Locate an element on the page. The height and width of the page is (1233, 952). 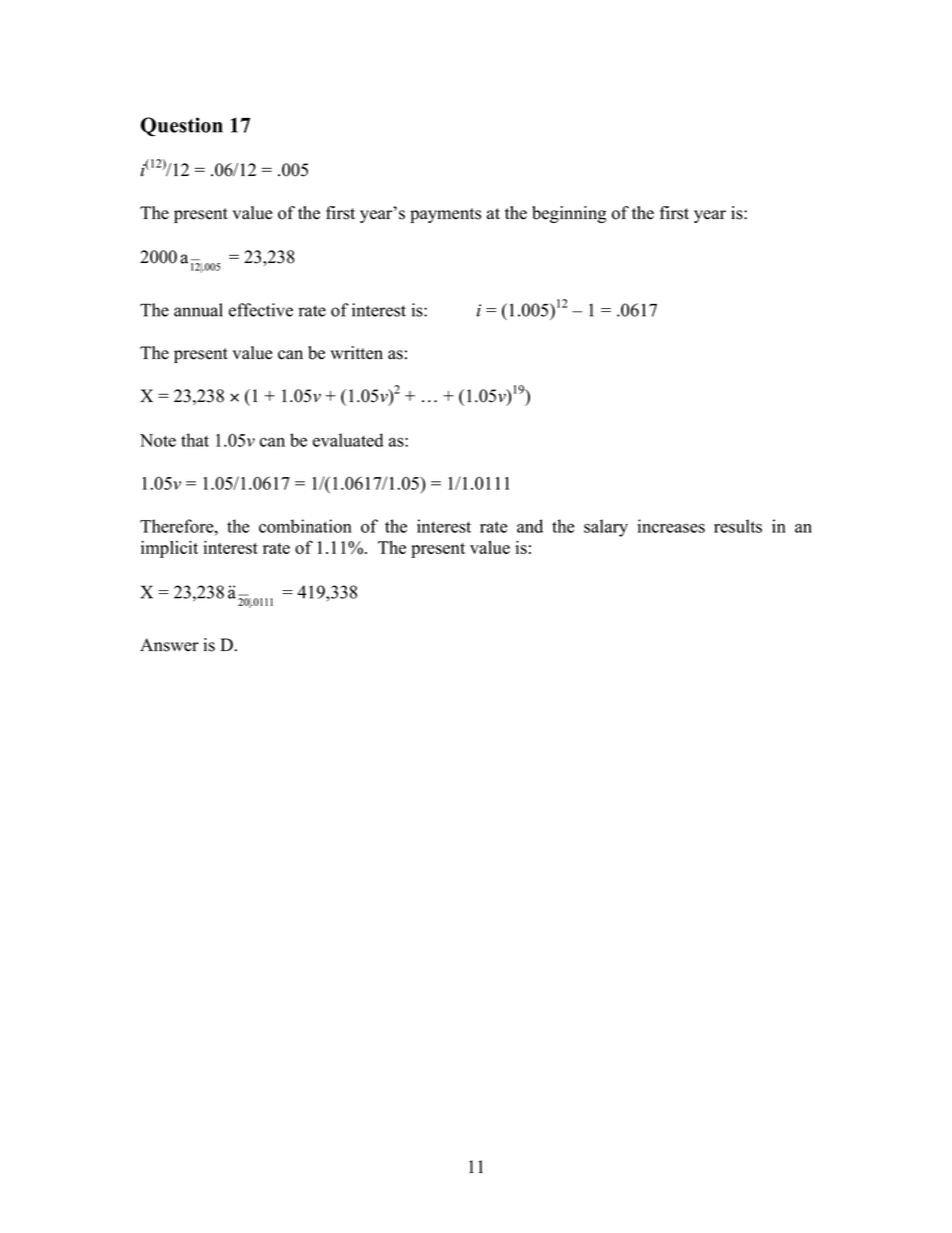
that is located at coordinates (195, 440).
